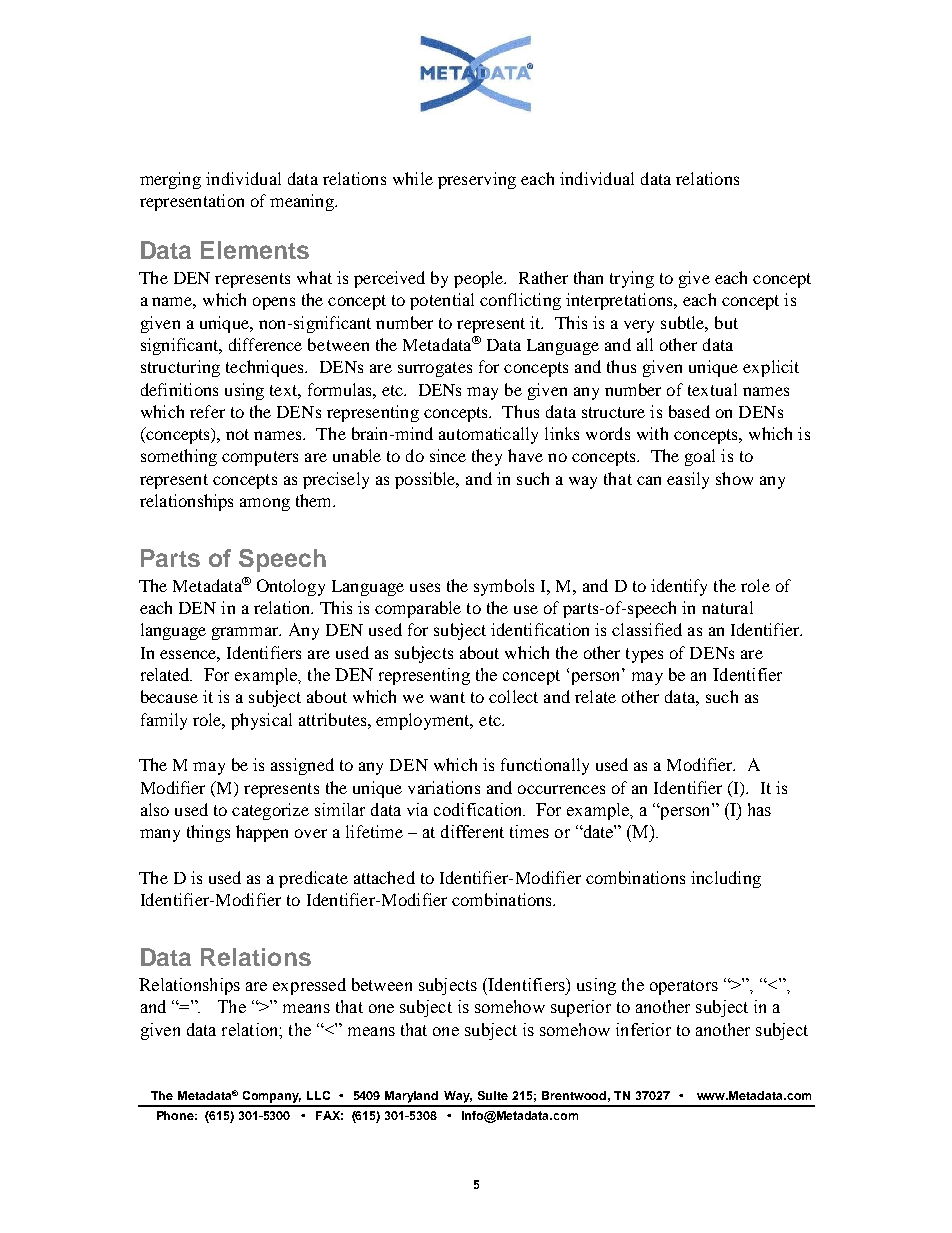 The width and height of the screenshot is (952, 1233). I want to click on preserving, so click(477, 180).
